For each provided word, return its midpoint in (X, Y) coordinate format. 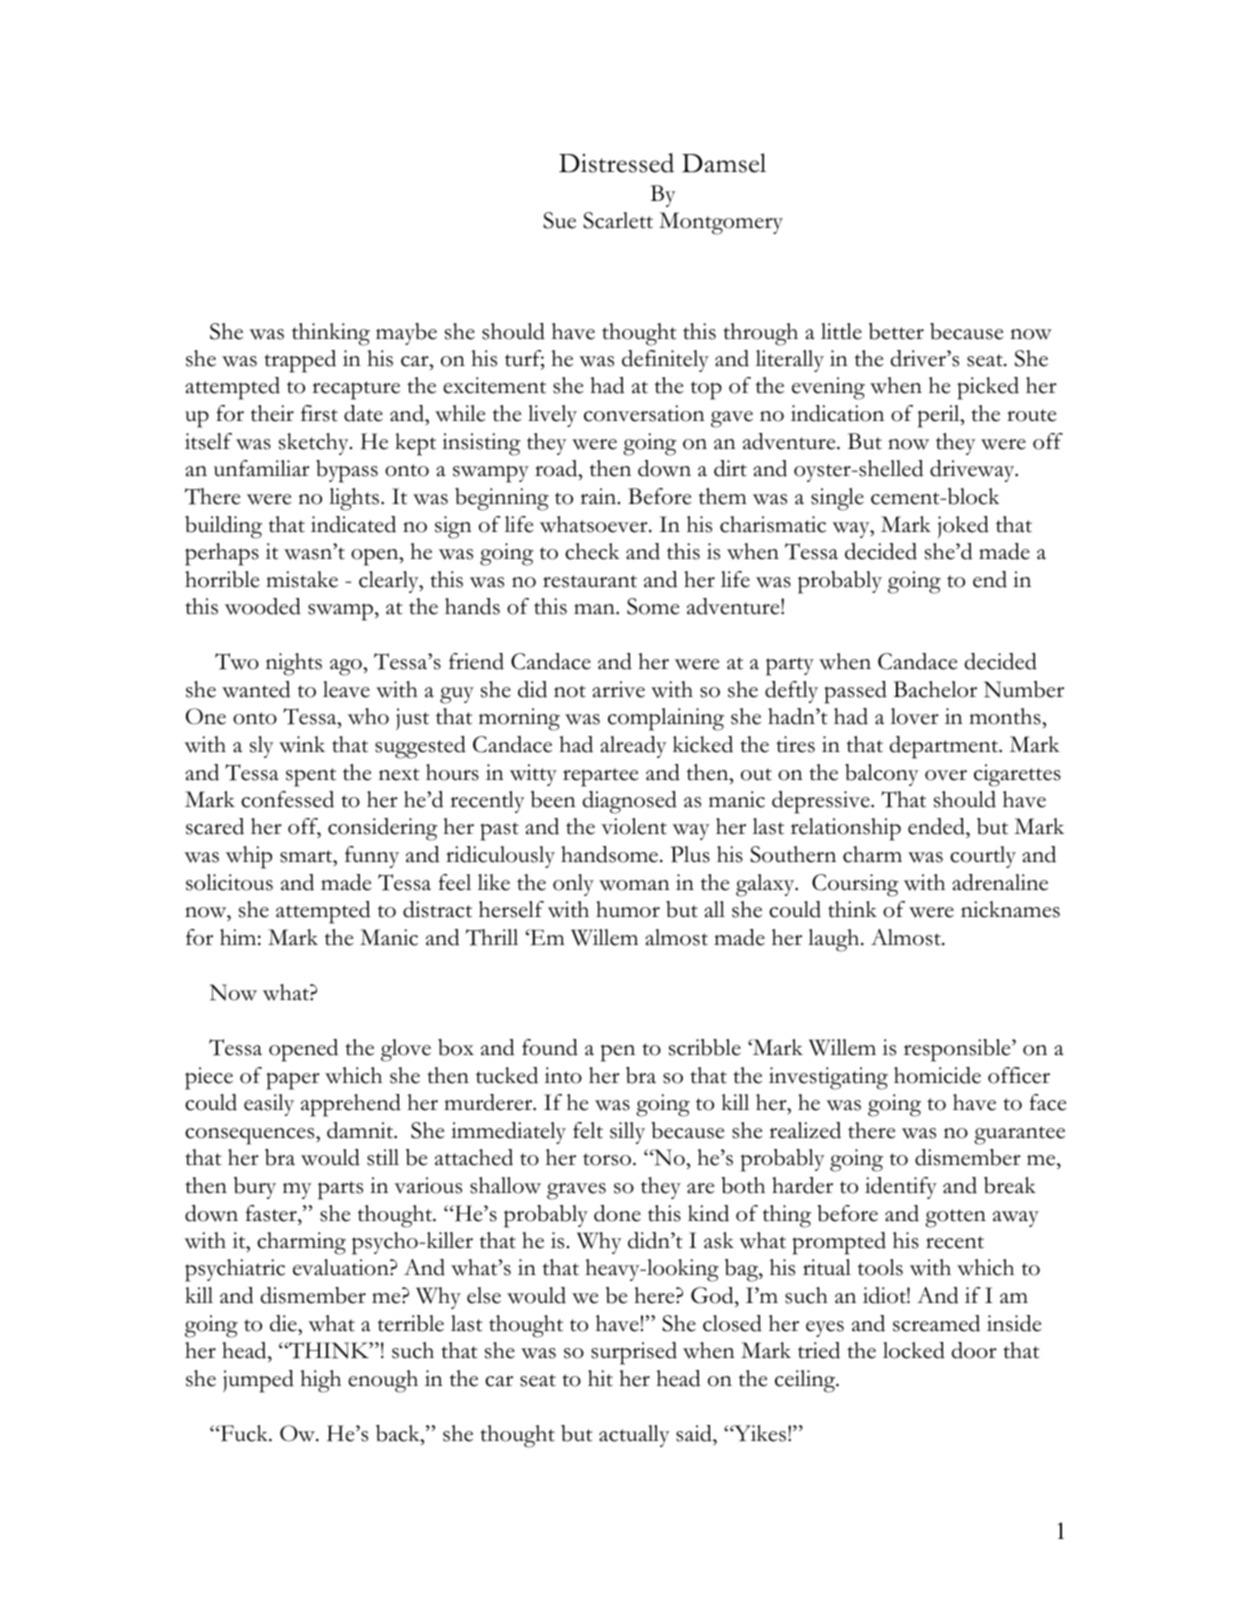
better (896, 331)
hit (600, 1378)
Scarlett (618, 220)
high (320, 1381)
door (974, 1350)
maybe (406, 334)
